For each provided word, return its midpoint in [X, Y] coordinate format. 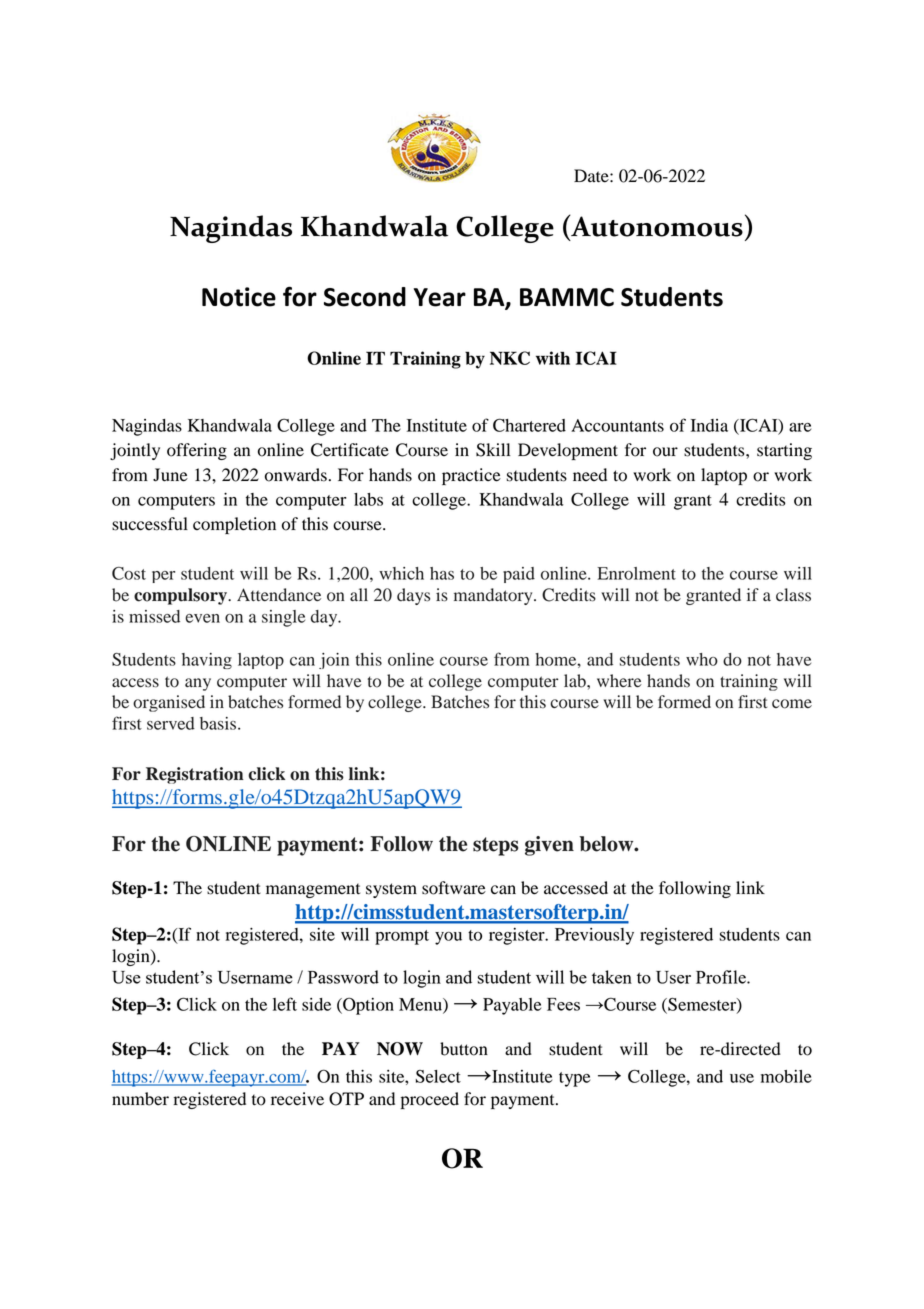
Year [440, 297]
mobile [786, 1076]
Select [438, 1076]
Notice [239, 297]
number [140, 1099]
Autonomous [656, 225]
